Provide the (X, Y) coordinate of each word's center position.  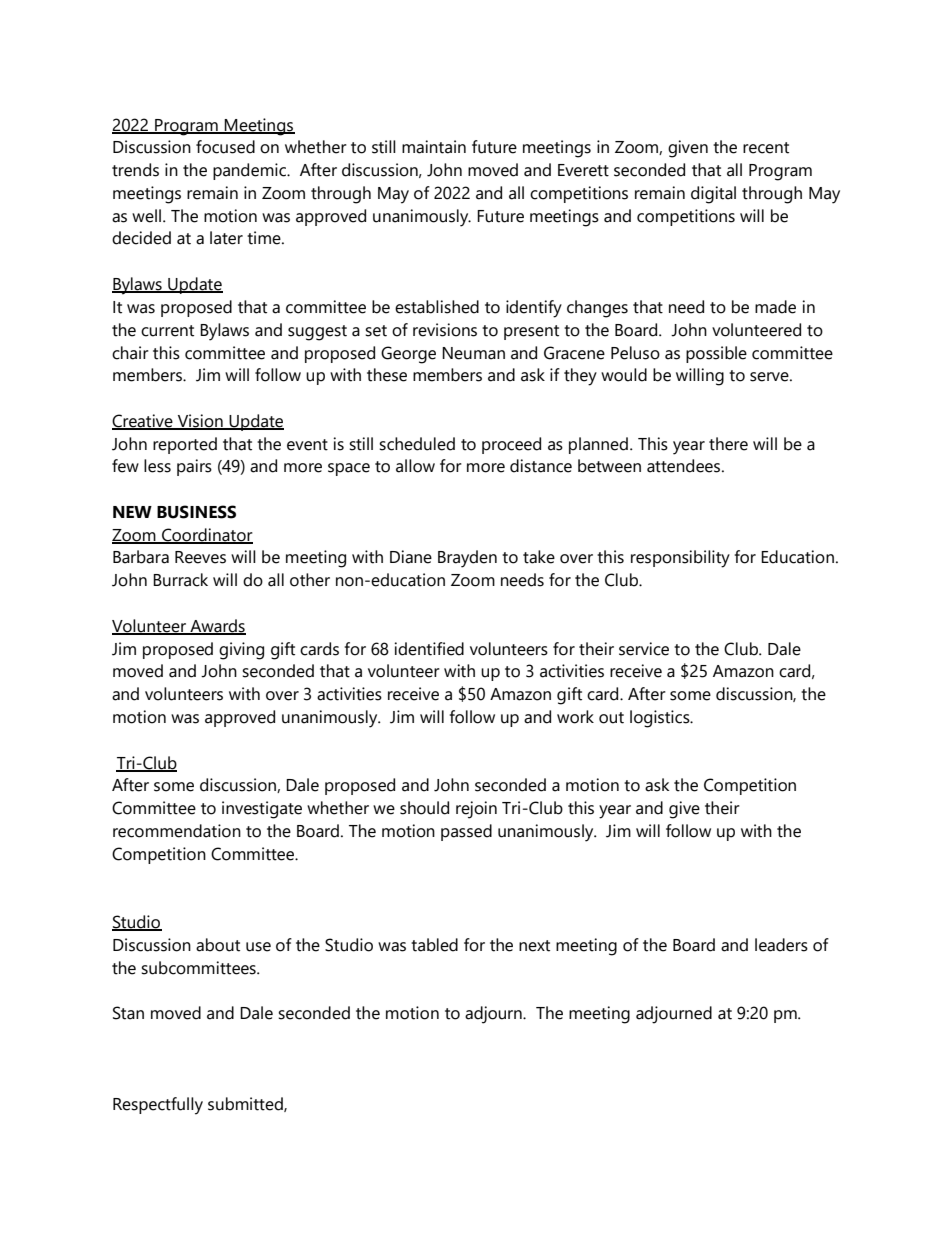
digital (713, 195)
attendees (685, 466)
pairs (194, 467)
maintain (434, 147)
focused (225, 147)
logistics (661, 719)
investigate (262, 810)
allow (415, 466)
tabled (434, 945)
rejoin (476, 810)
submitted (246, 1104)
